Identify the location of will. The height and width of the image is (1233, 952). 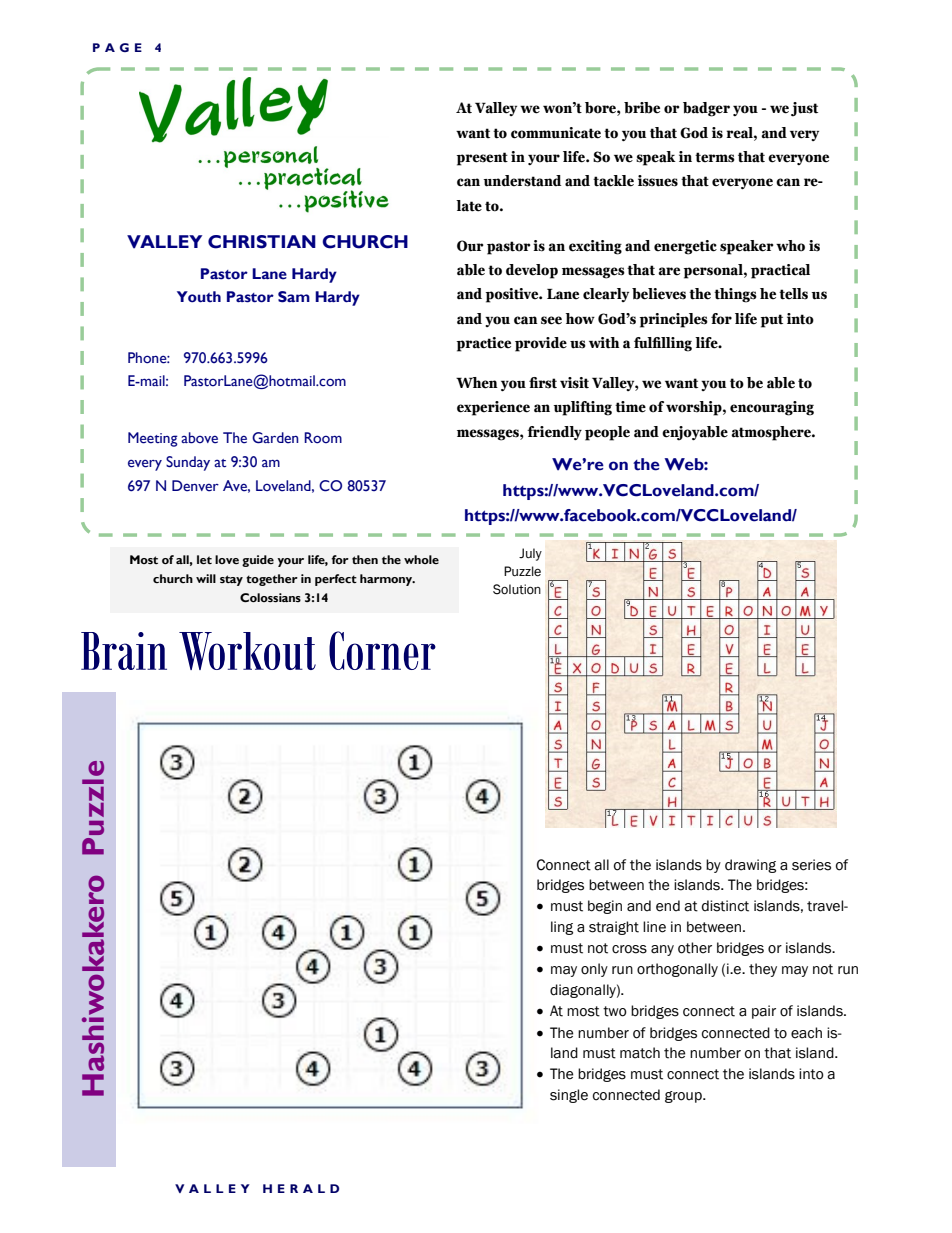
(206, 578).
